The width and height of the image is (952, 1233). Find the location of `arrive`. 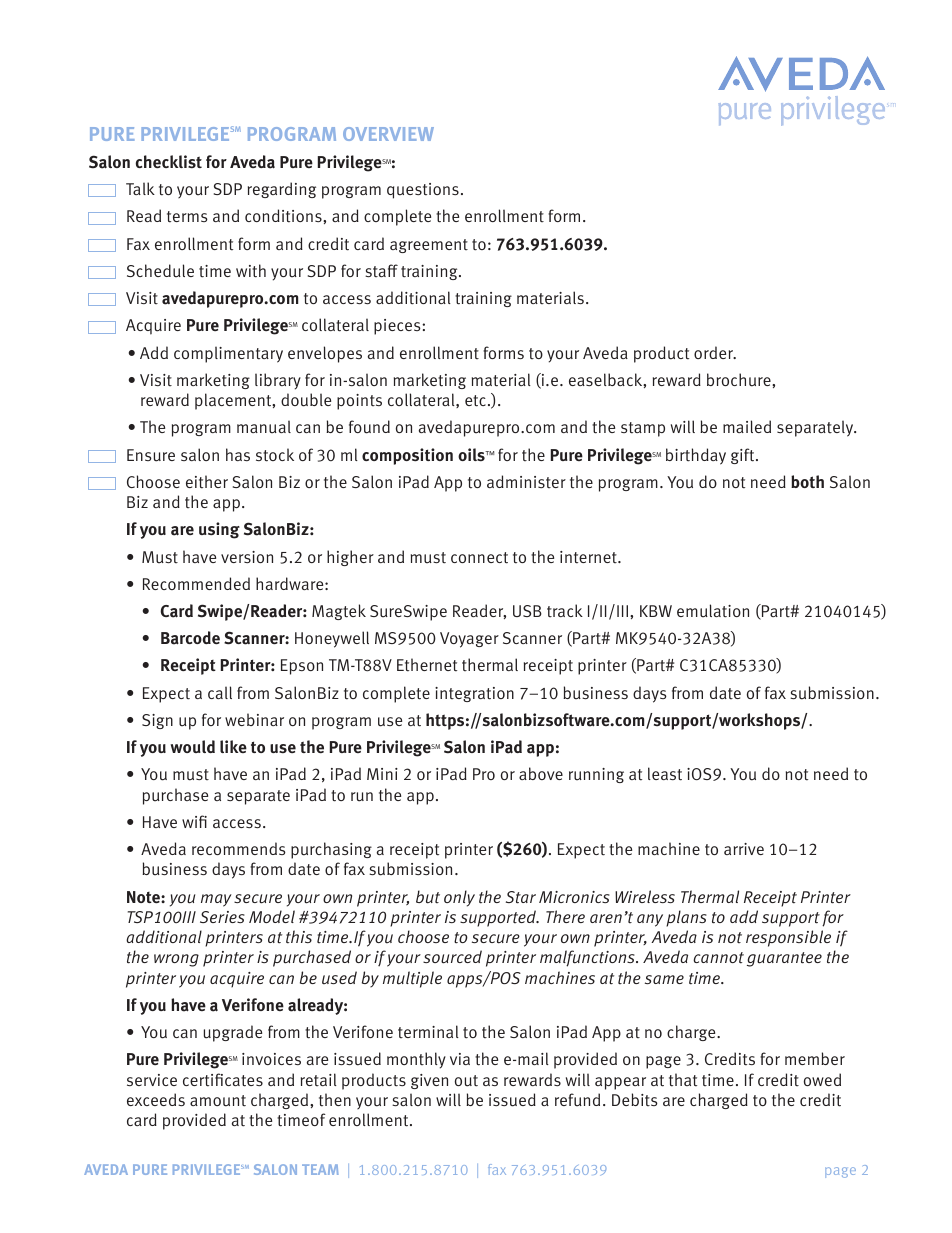

arrive is located at coordinates (744, 849).
